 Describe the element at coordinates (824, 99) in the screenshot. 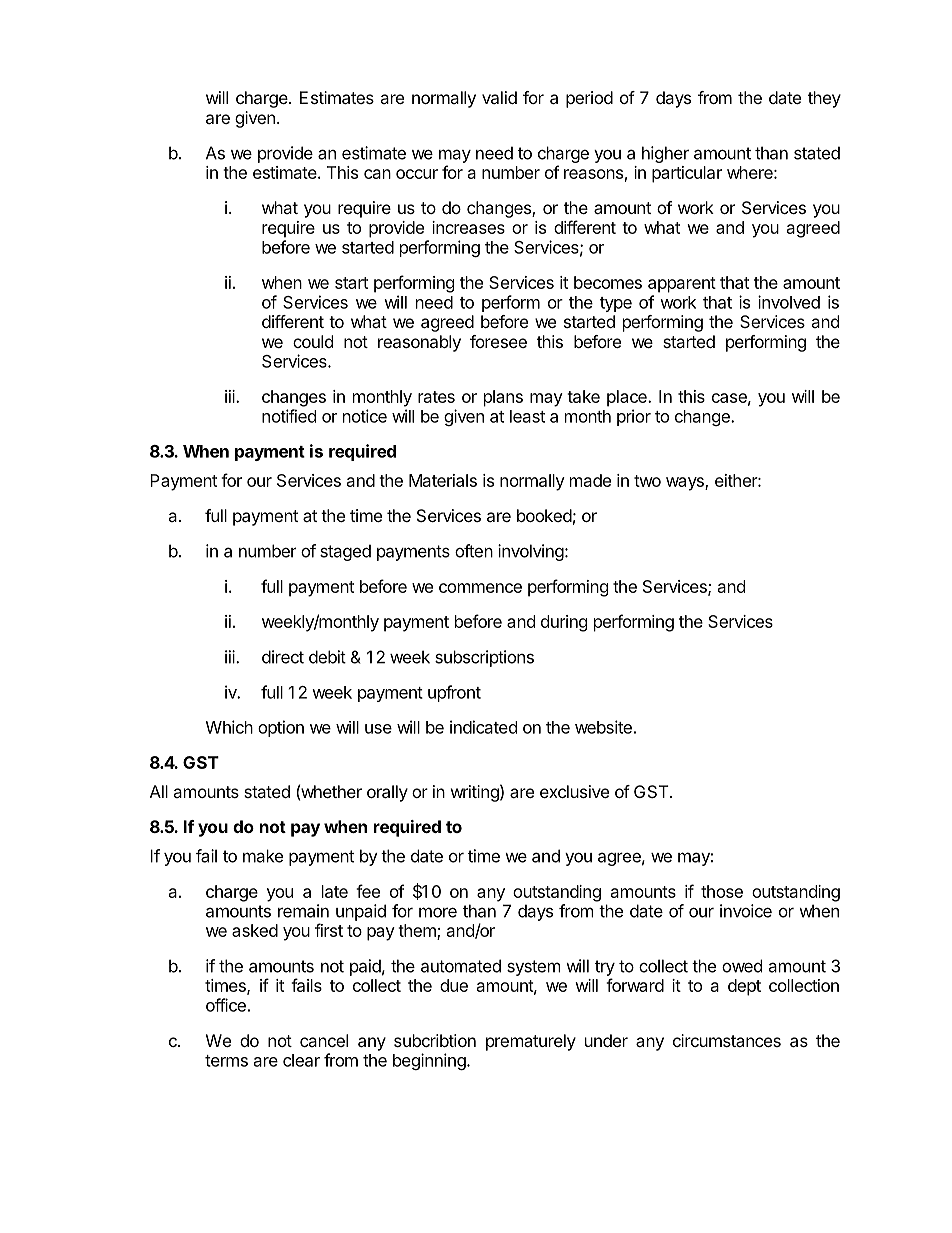

I see `they` at that location.
